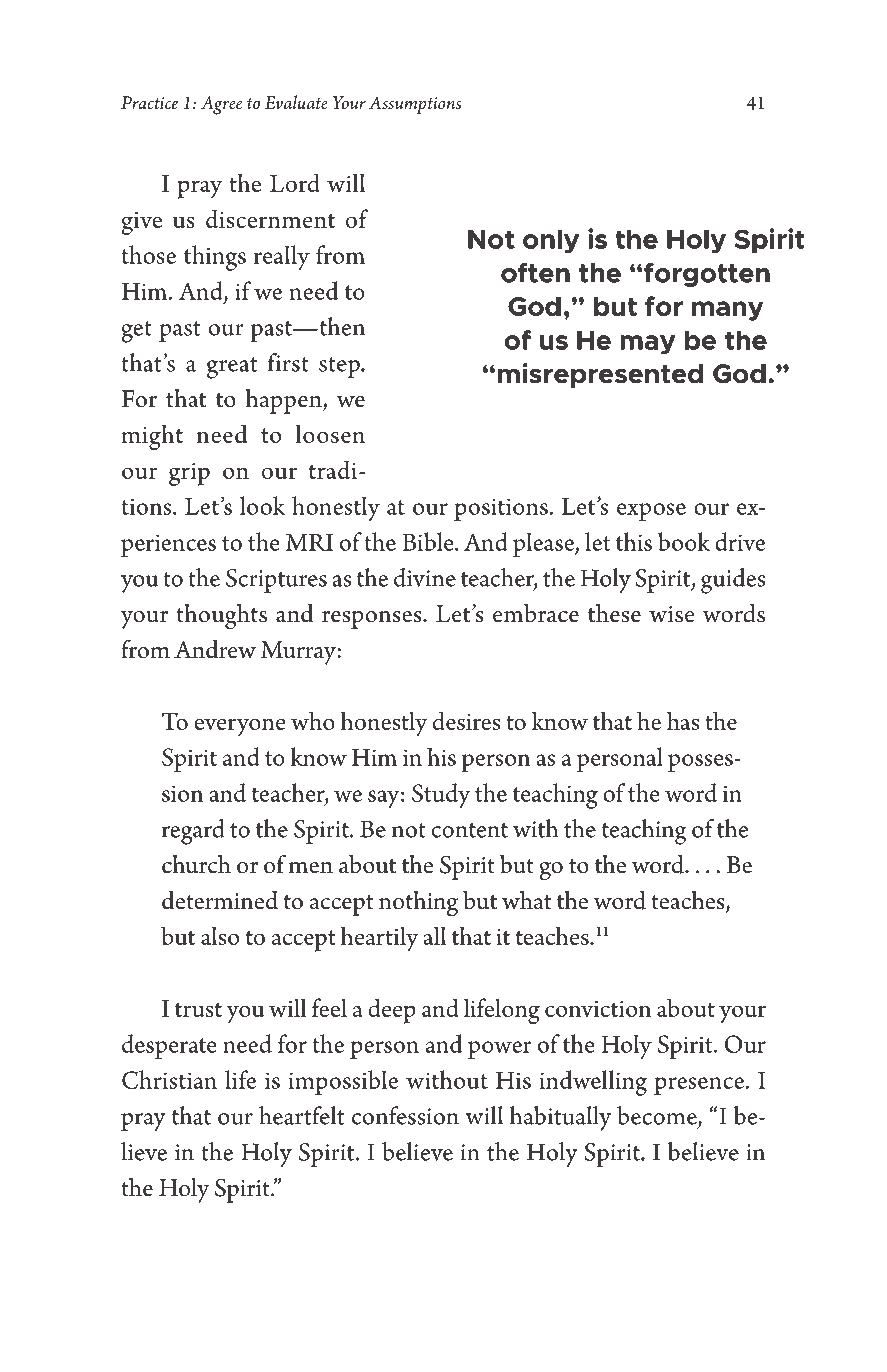  Describe the element at coordinates (169, 1079) in the screenshot. I see `Christian` at that location.
